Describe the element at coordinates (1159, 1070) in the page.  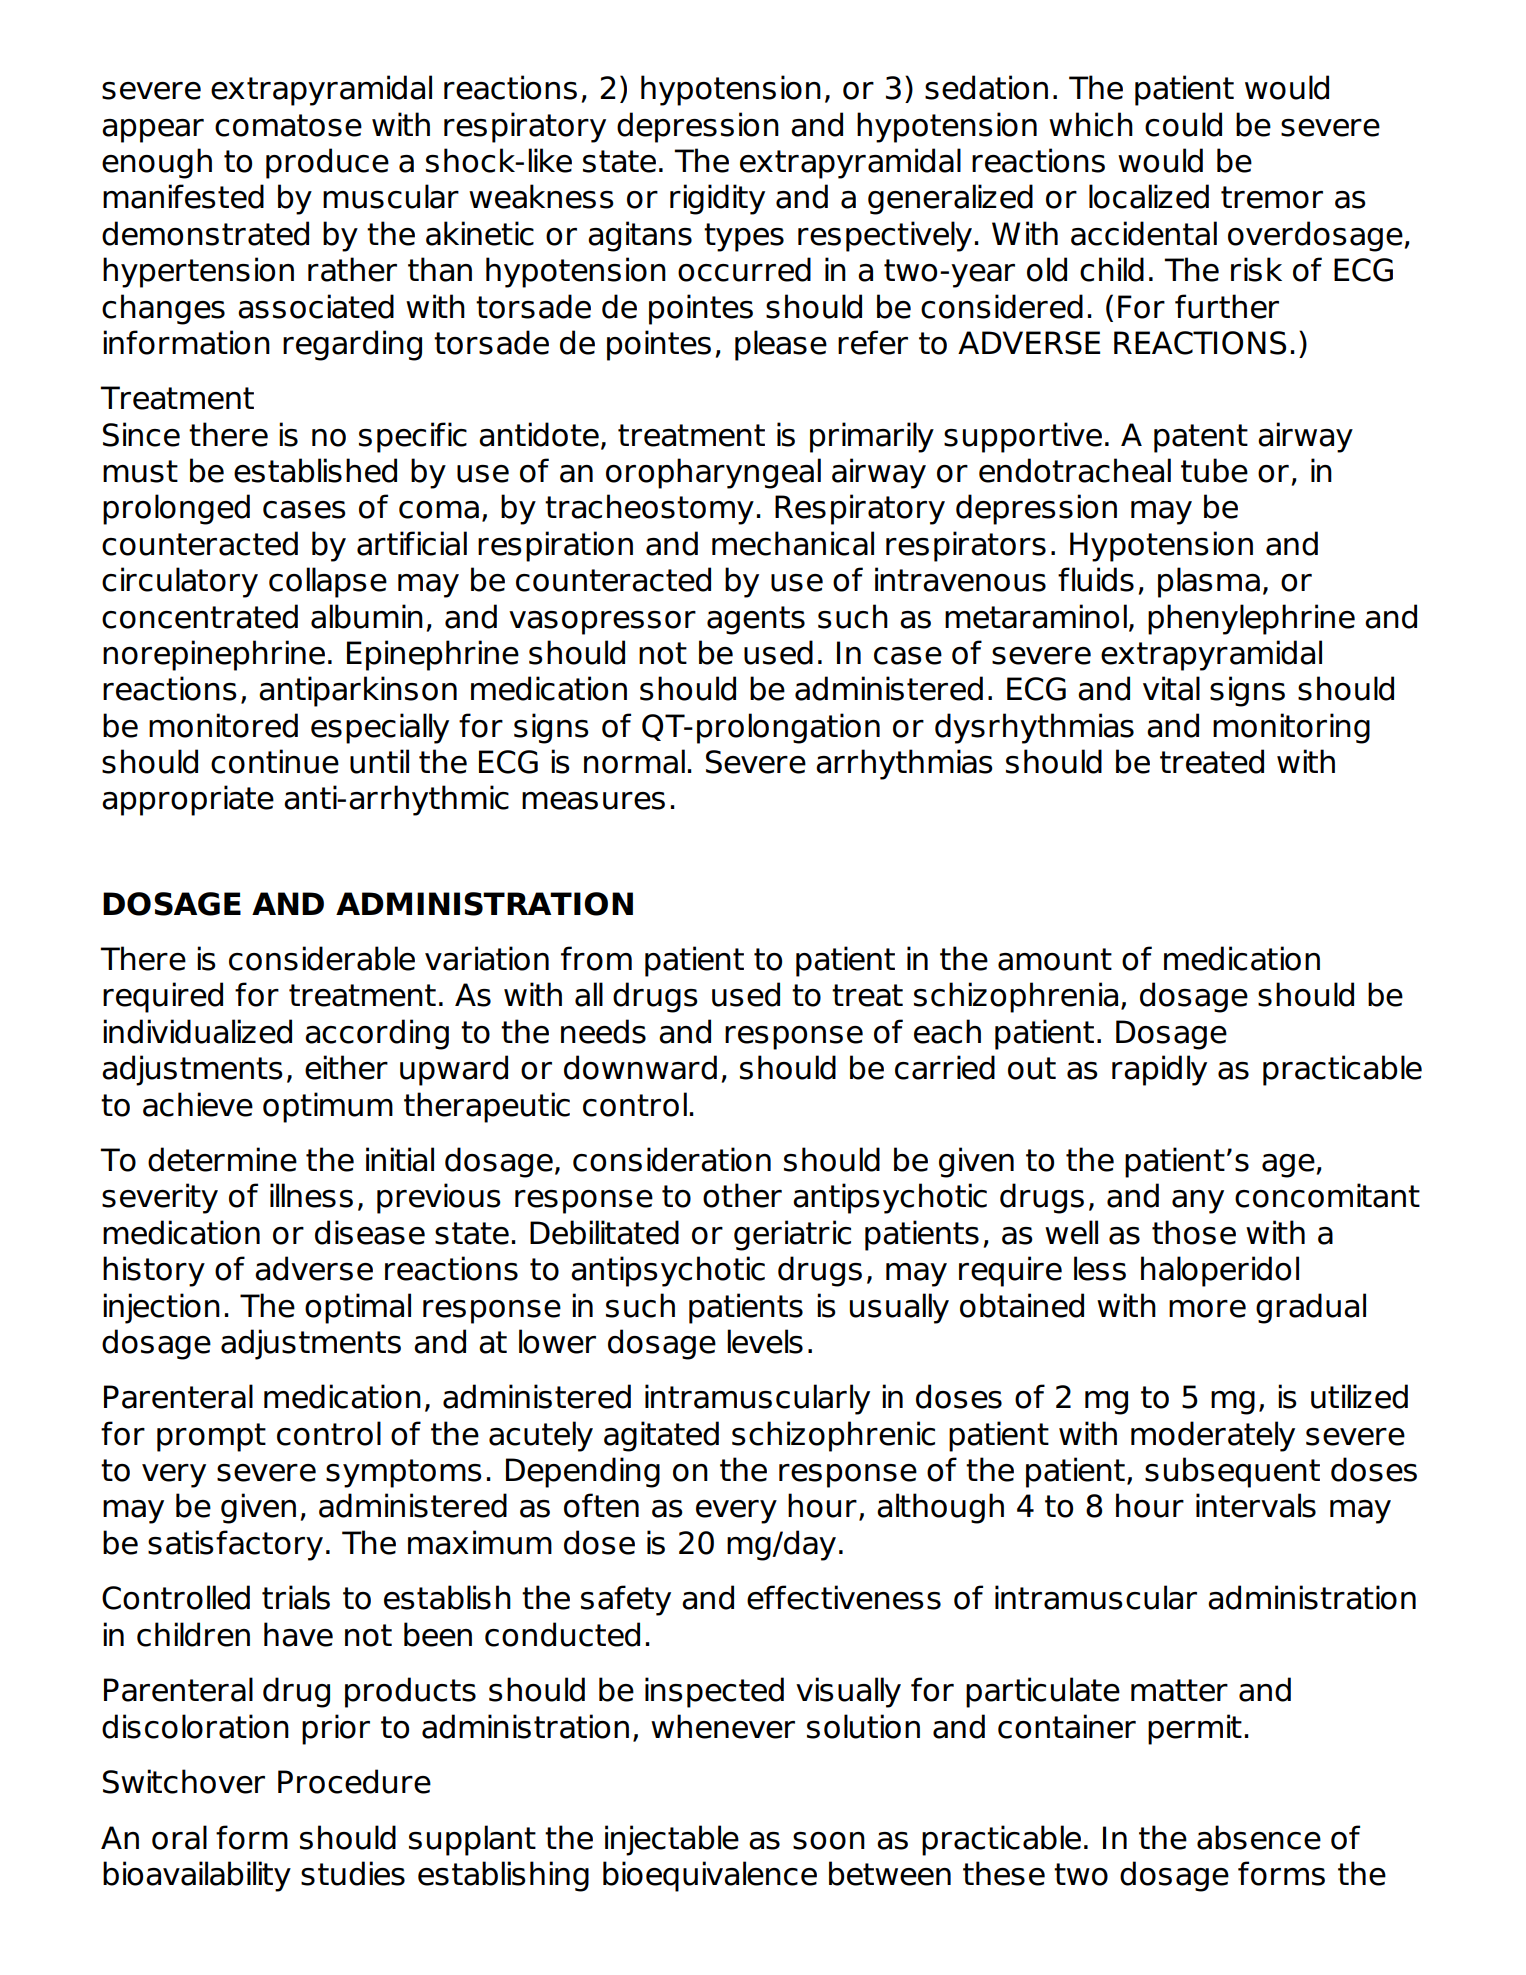
I see `rapidly` at that location.
